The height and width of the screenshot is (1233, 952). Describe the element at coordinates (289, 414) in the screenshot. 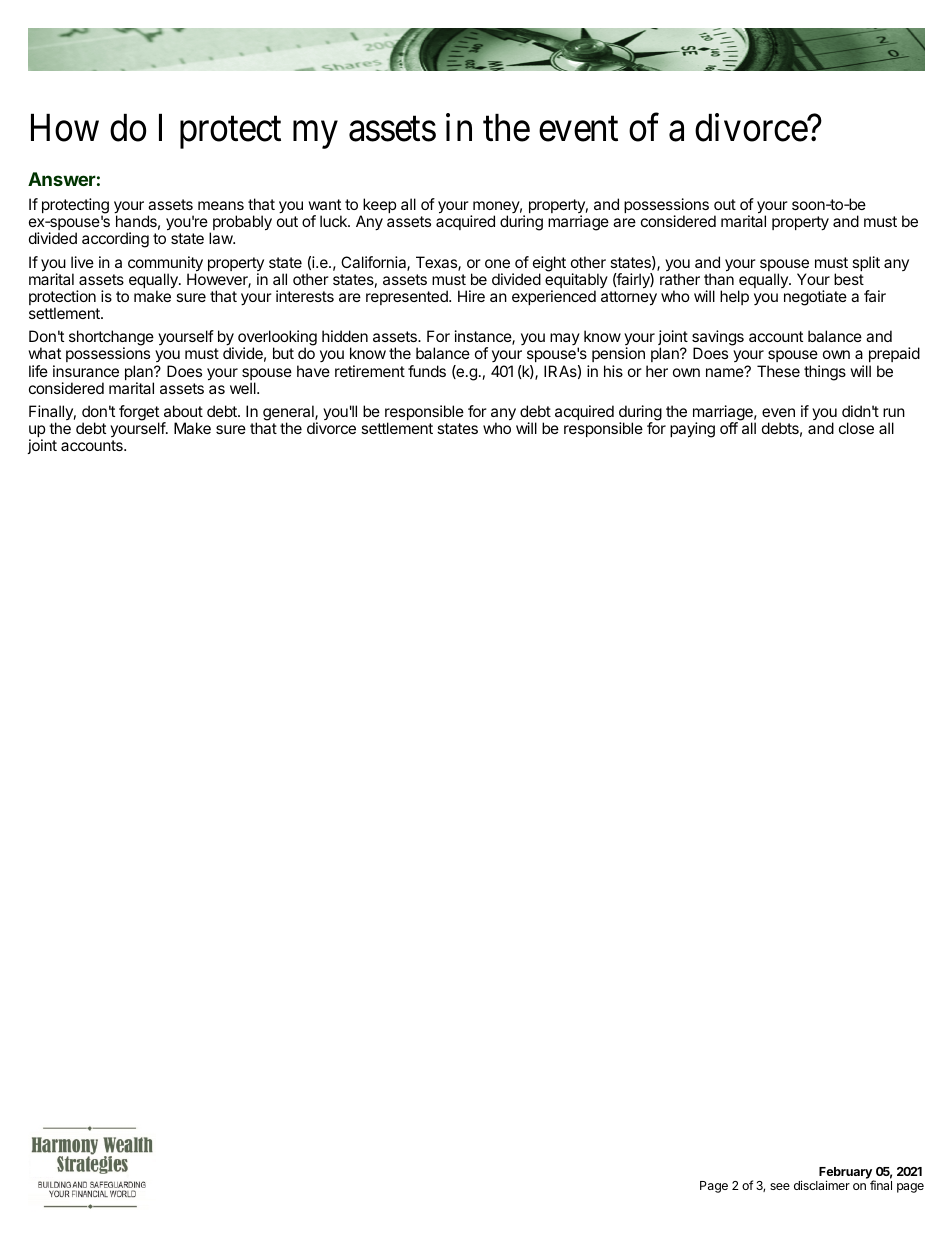

I see `general` at that location.
